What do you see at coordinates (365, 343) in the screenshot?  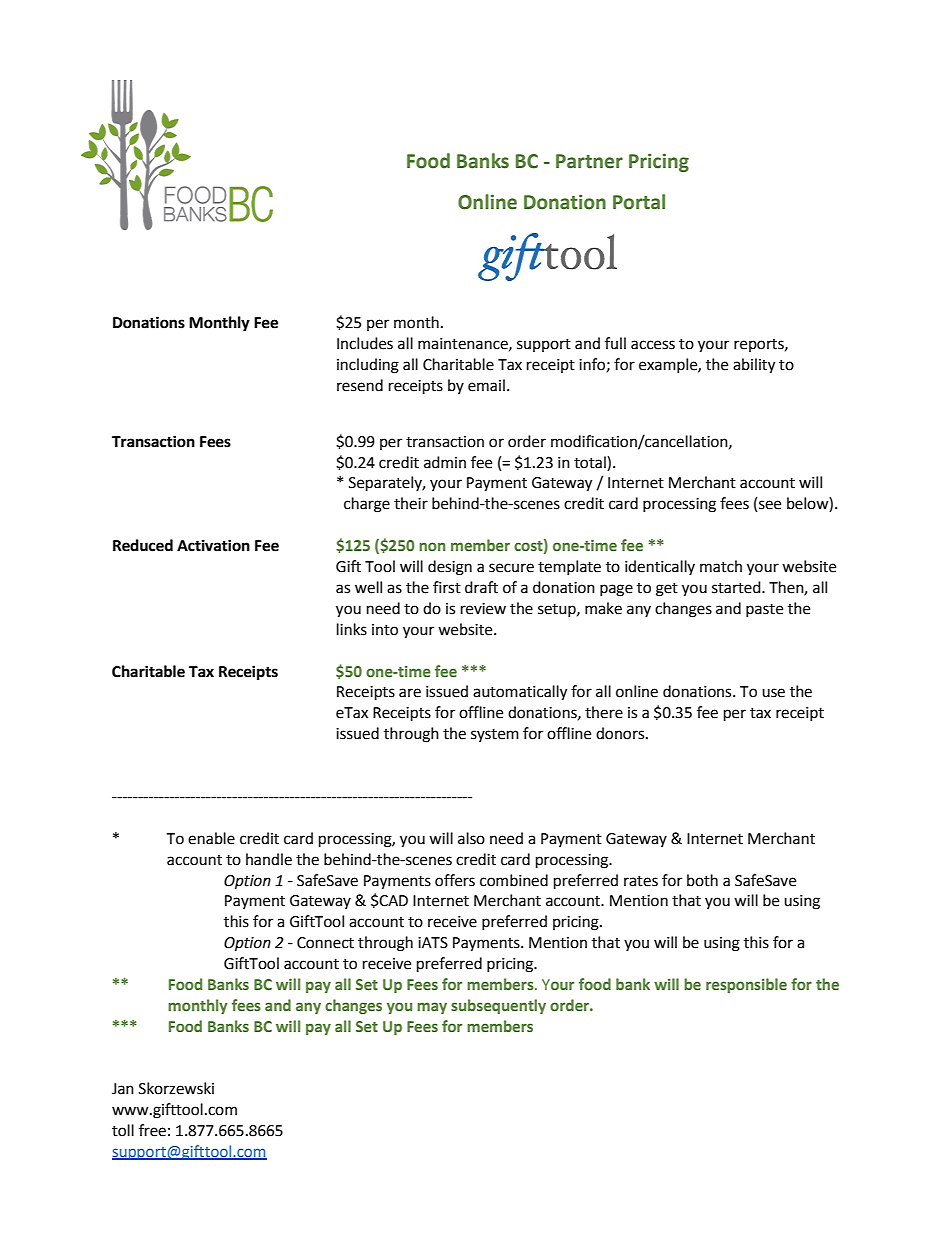 I see `Includes` at bounding box center [365, 343].
